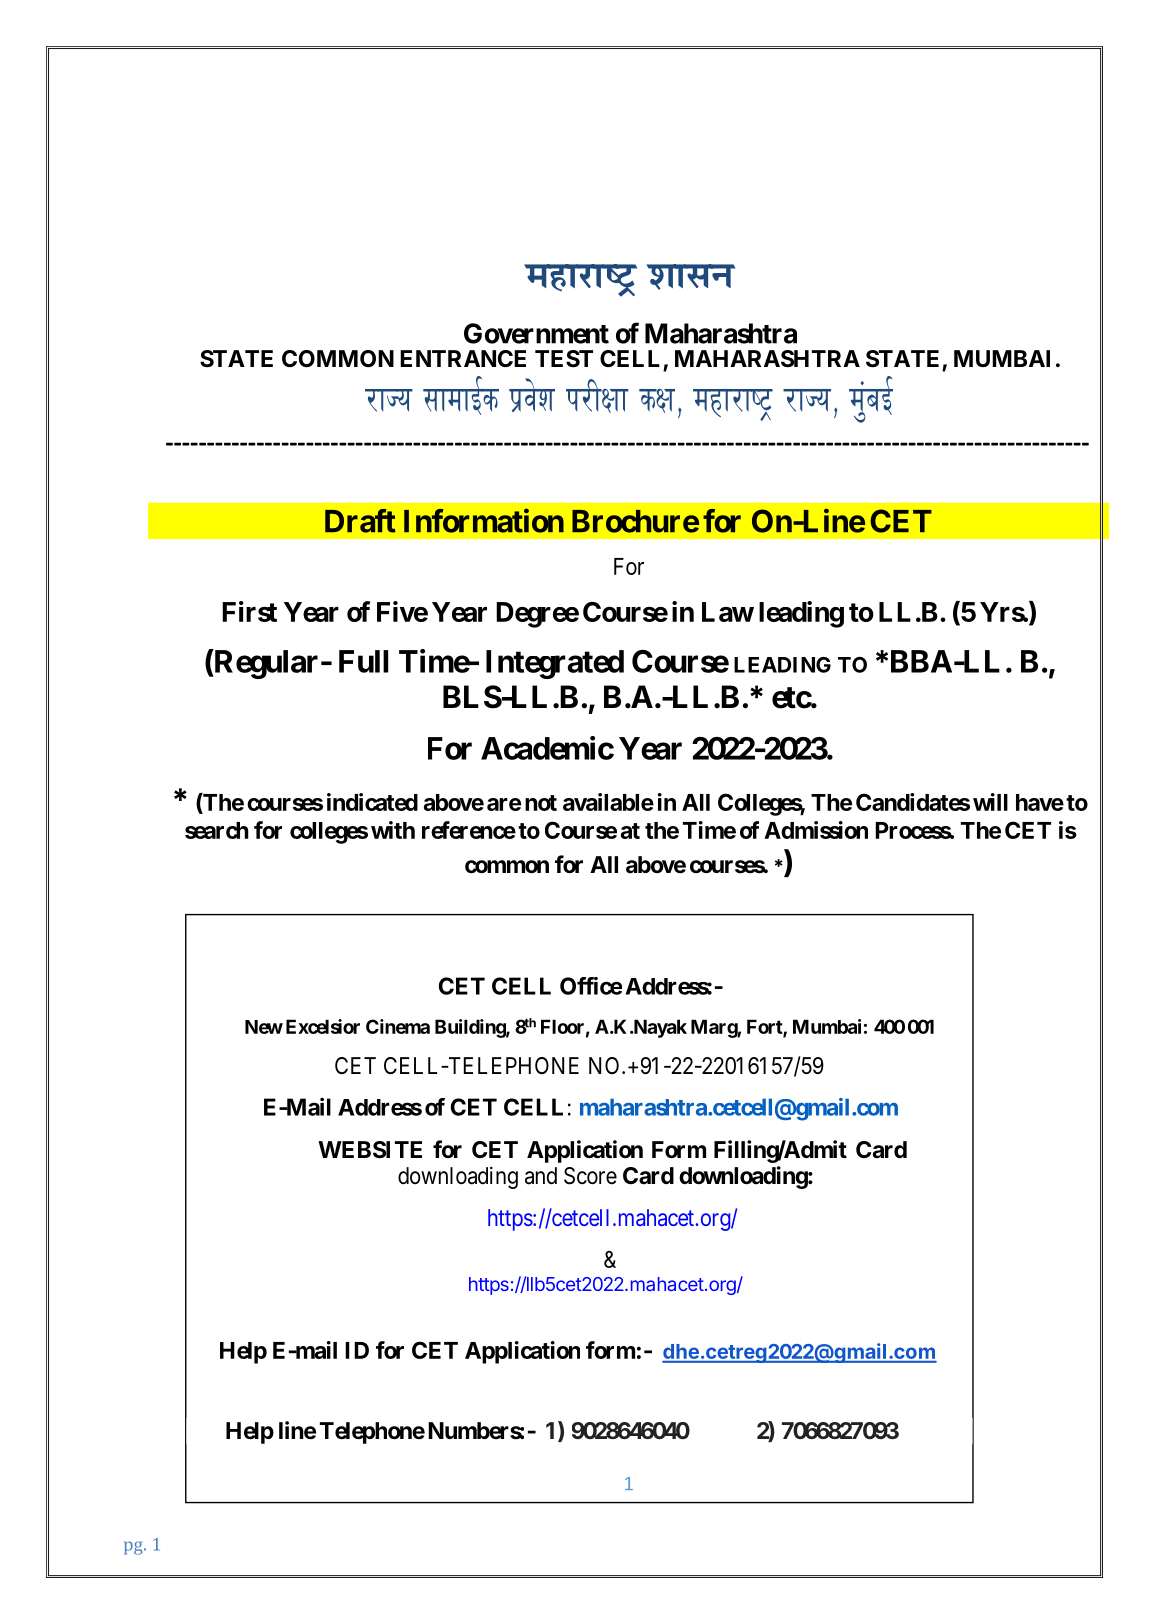 The height and width of the image is (1624, 1149). I want to click on Admission, so click(816, 830).
